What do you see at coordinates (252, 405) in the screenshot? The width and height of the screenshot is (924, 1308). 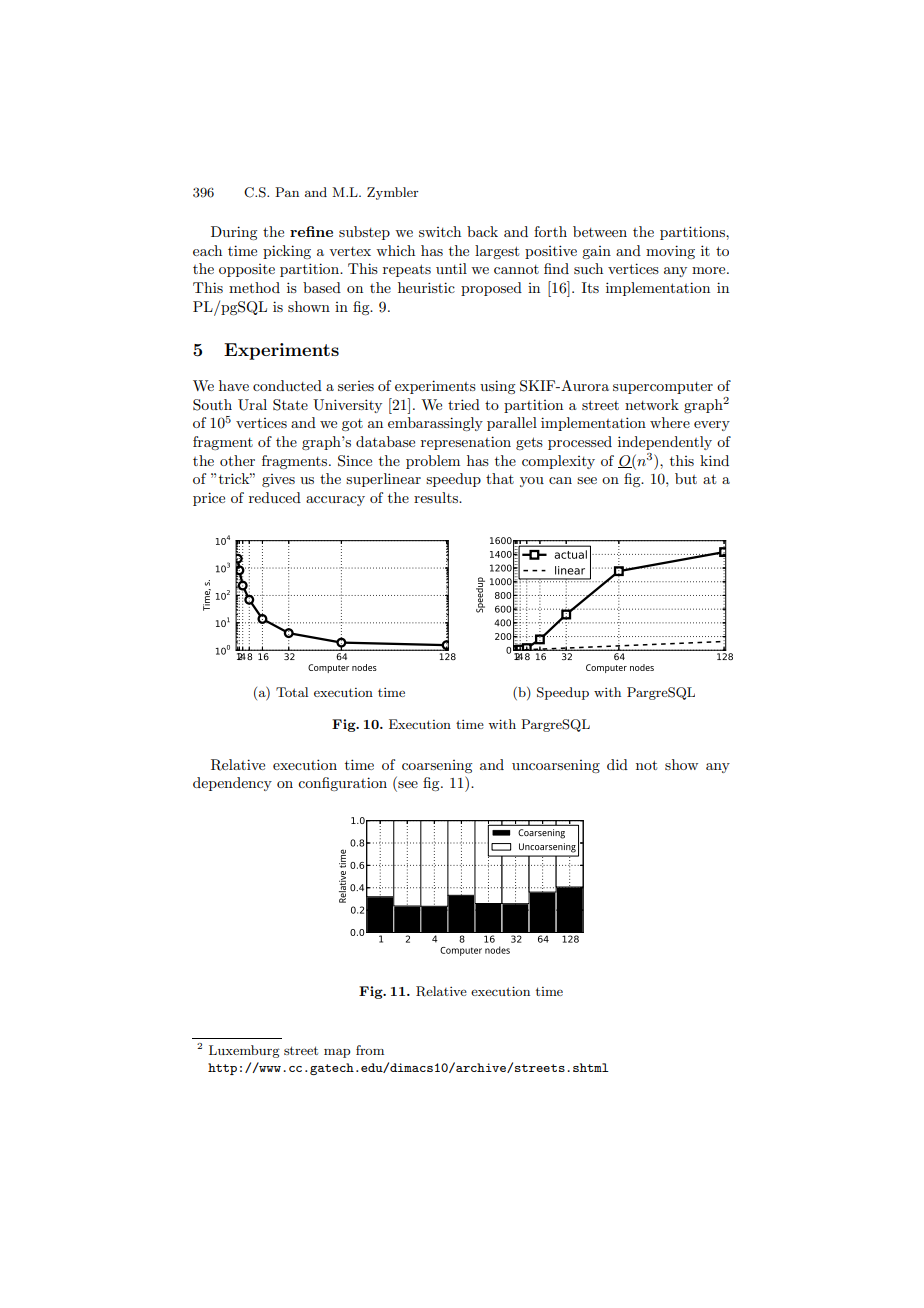 I see `Ural` at bounding box center [252, 405].
